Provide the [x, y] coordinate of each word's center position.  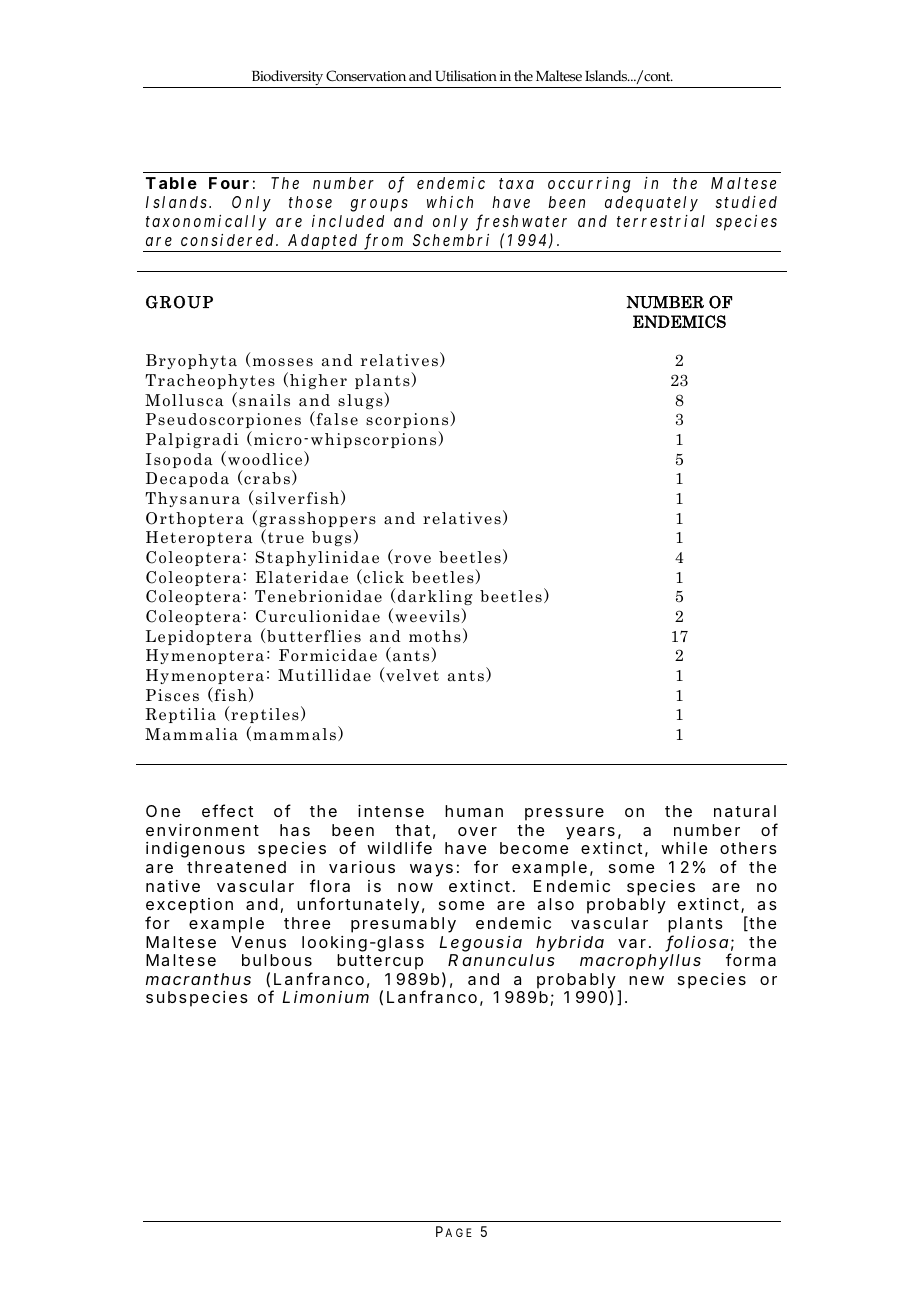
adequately [651, 204]
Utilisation [466, 75]
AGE [458, 1232]
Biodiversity [287, 79]
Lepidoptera [199, 637]
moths [435, 636]
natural [745, 811]
